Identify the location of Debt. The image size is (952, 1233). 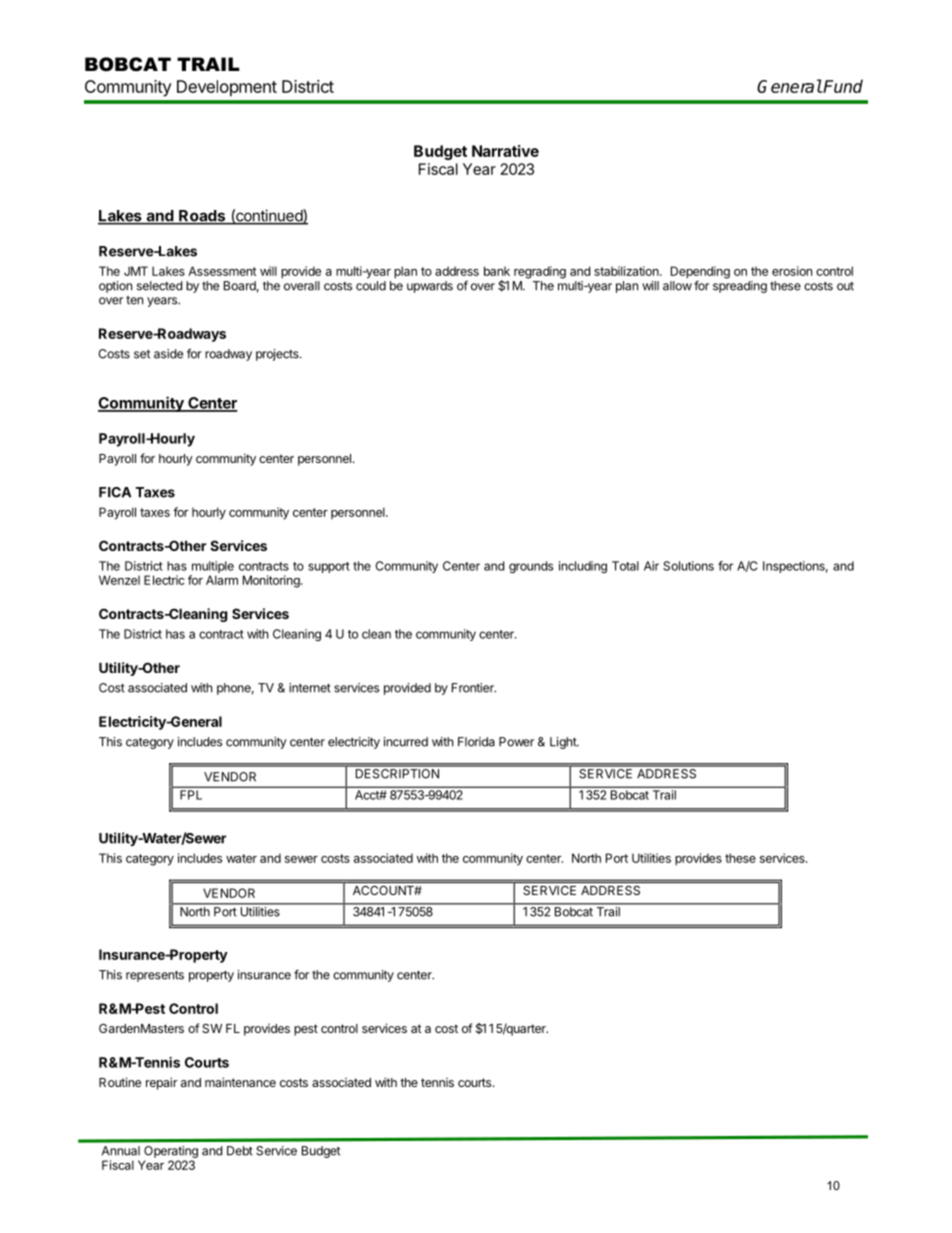
(240, 1151).
